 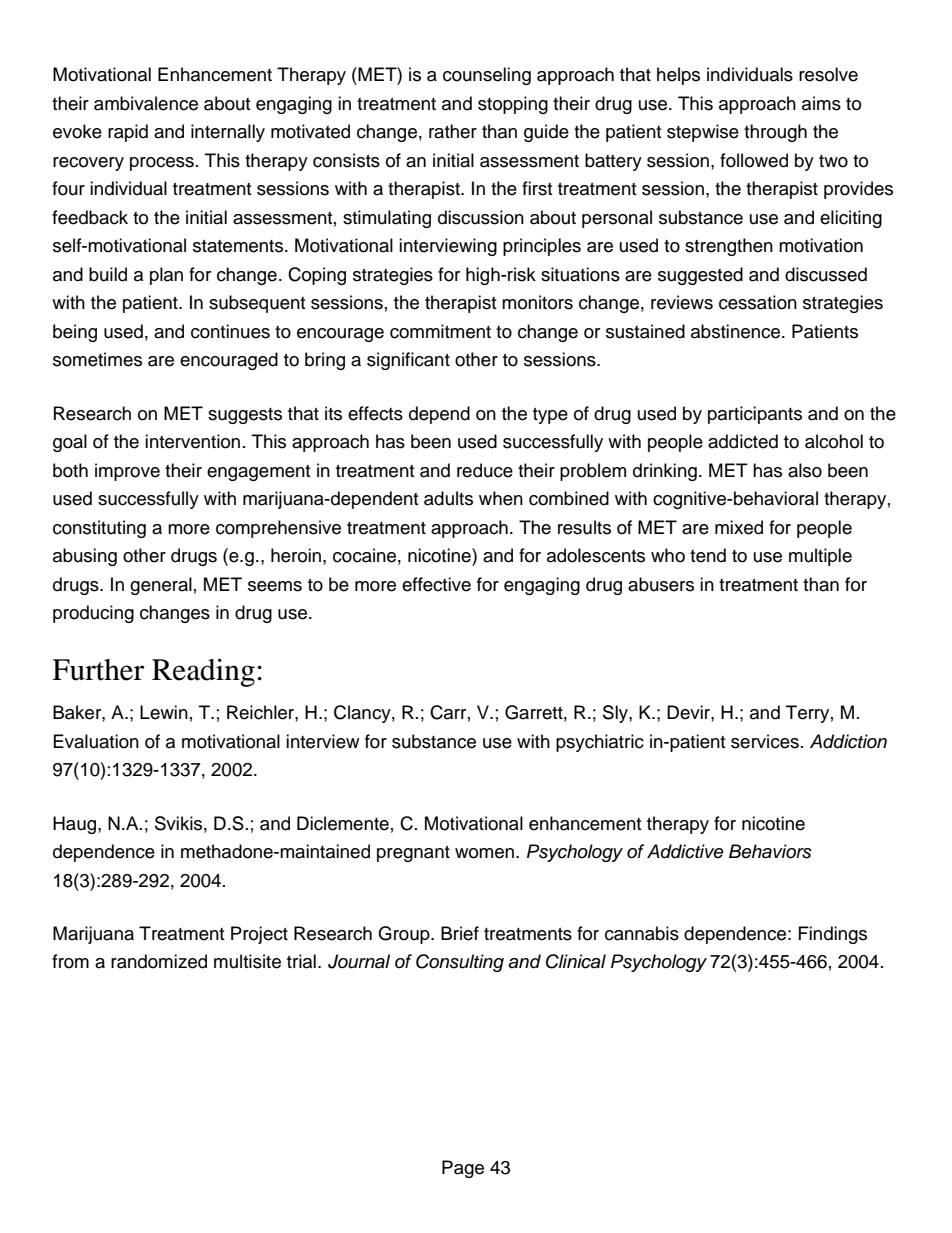 I want to click on through, so click(x=775, y=133).
